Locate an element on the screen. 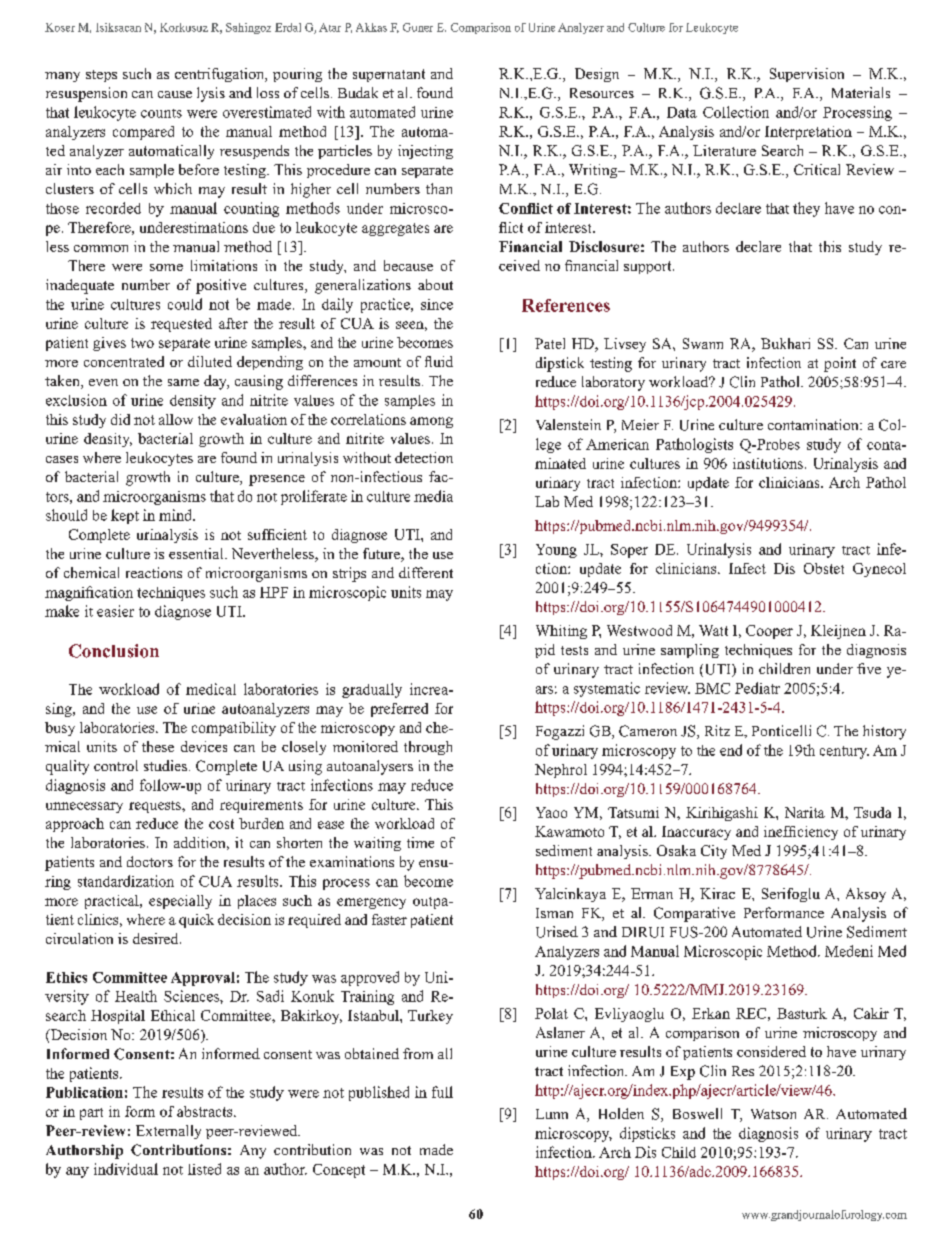  steps is located at coordinates (101, 76).
